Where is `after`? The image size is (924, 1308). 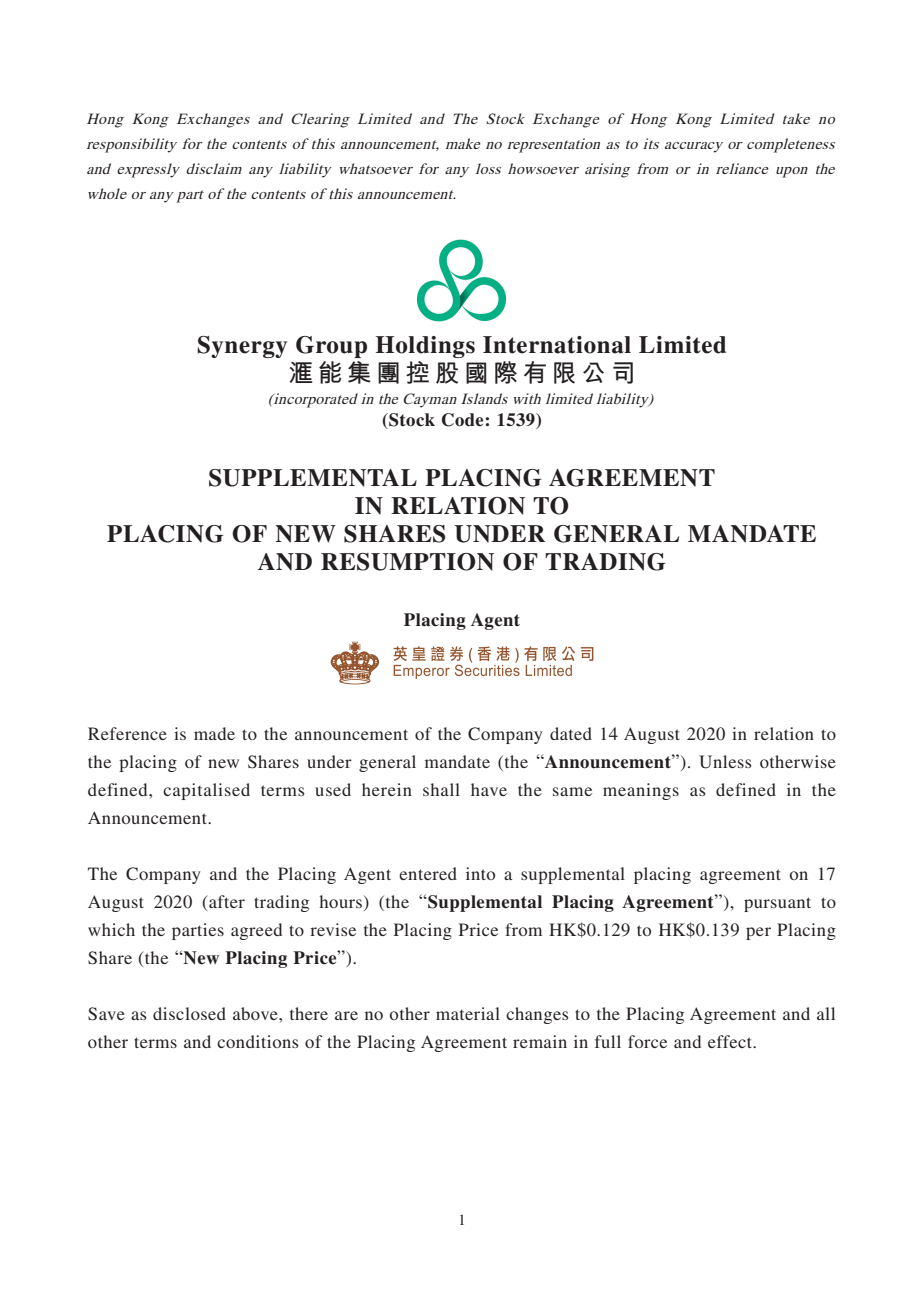
after is located at coordinates (226, 903).
